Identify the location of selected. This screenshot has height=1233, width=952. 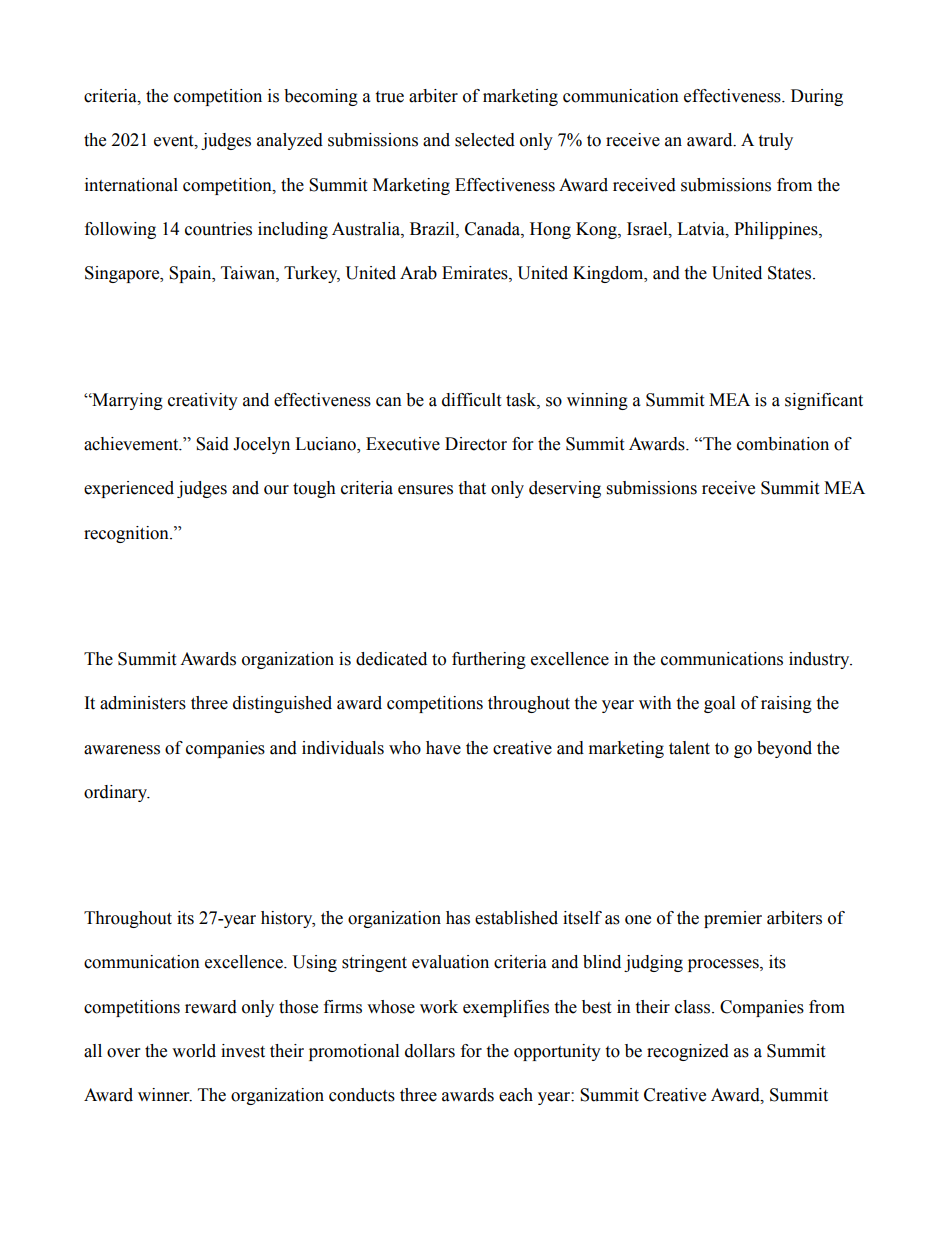
(485, 140).
